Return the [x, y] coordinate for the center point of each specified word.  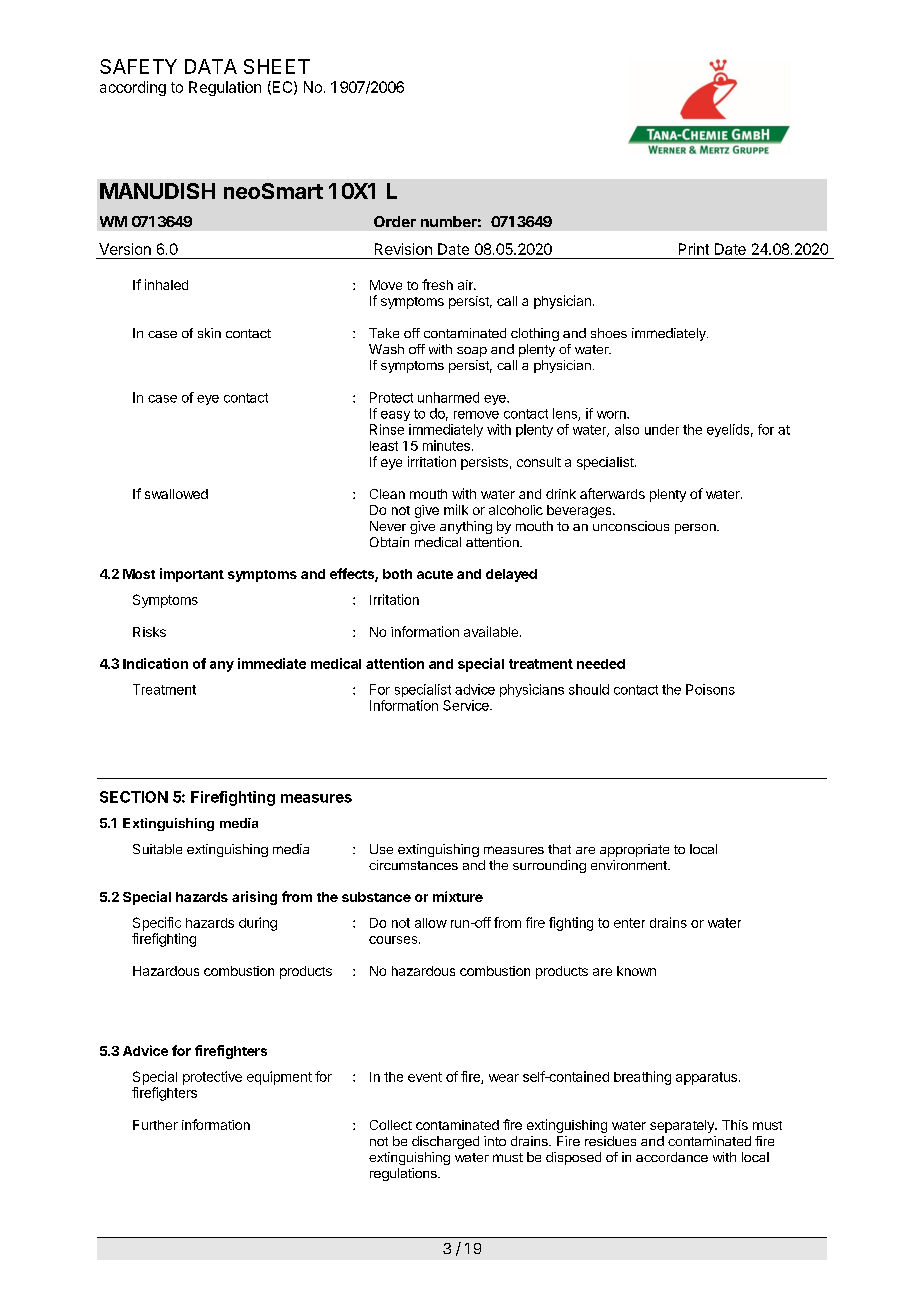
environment [630, 865]
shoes [609, 333]
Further [155, 1125]
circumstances [413, 865]
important [192, 575]
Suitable [157, 849]
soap [472, 352]
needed [601, 664]
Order [395, 221]
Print [694, 249]
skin [209, 333]
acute [435, 574]
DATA [211, 66]
